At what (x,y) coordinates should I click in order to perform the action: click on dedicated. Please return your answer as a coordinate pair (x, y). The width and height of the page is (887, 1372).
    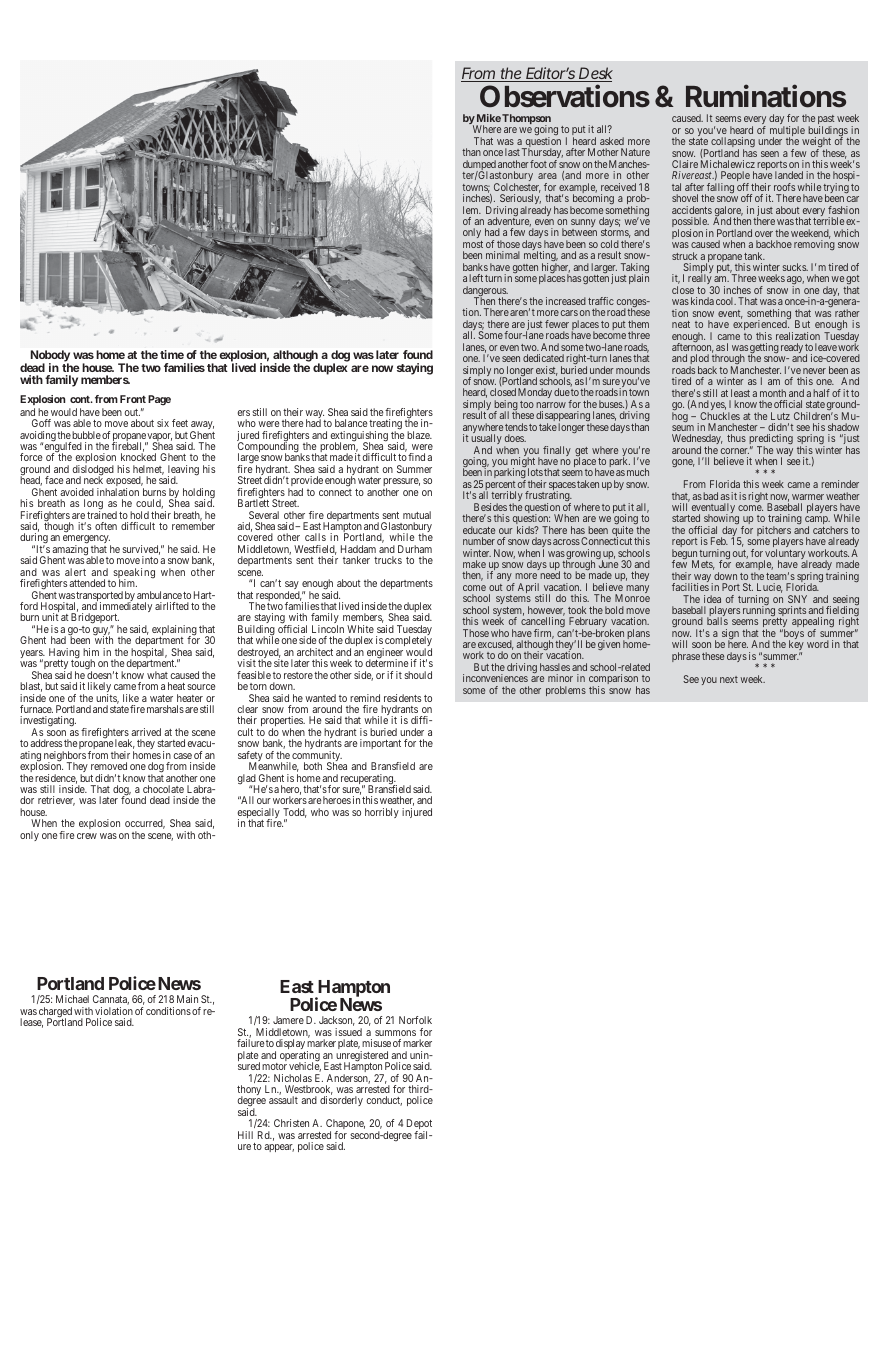
    Looking at the image, I should click on (543, 358).
